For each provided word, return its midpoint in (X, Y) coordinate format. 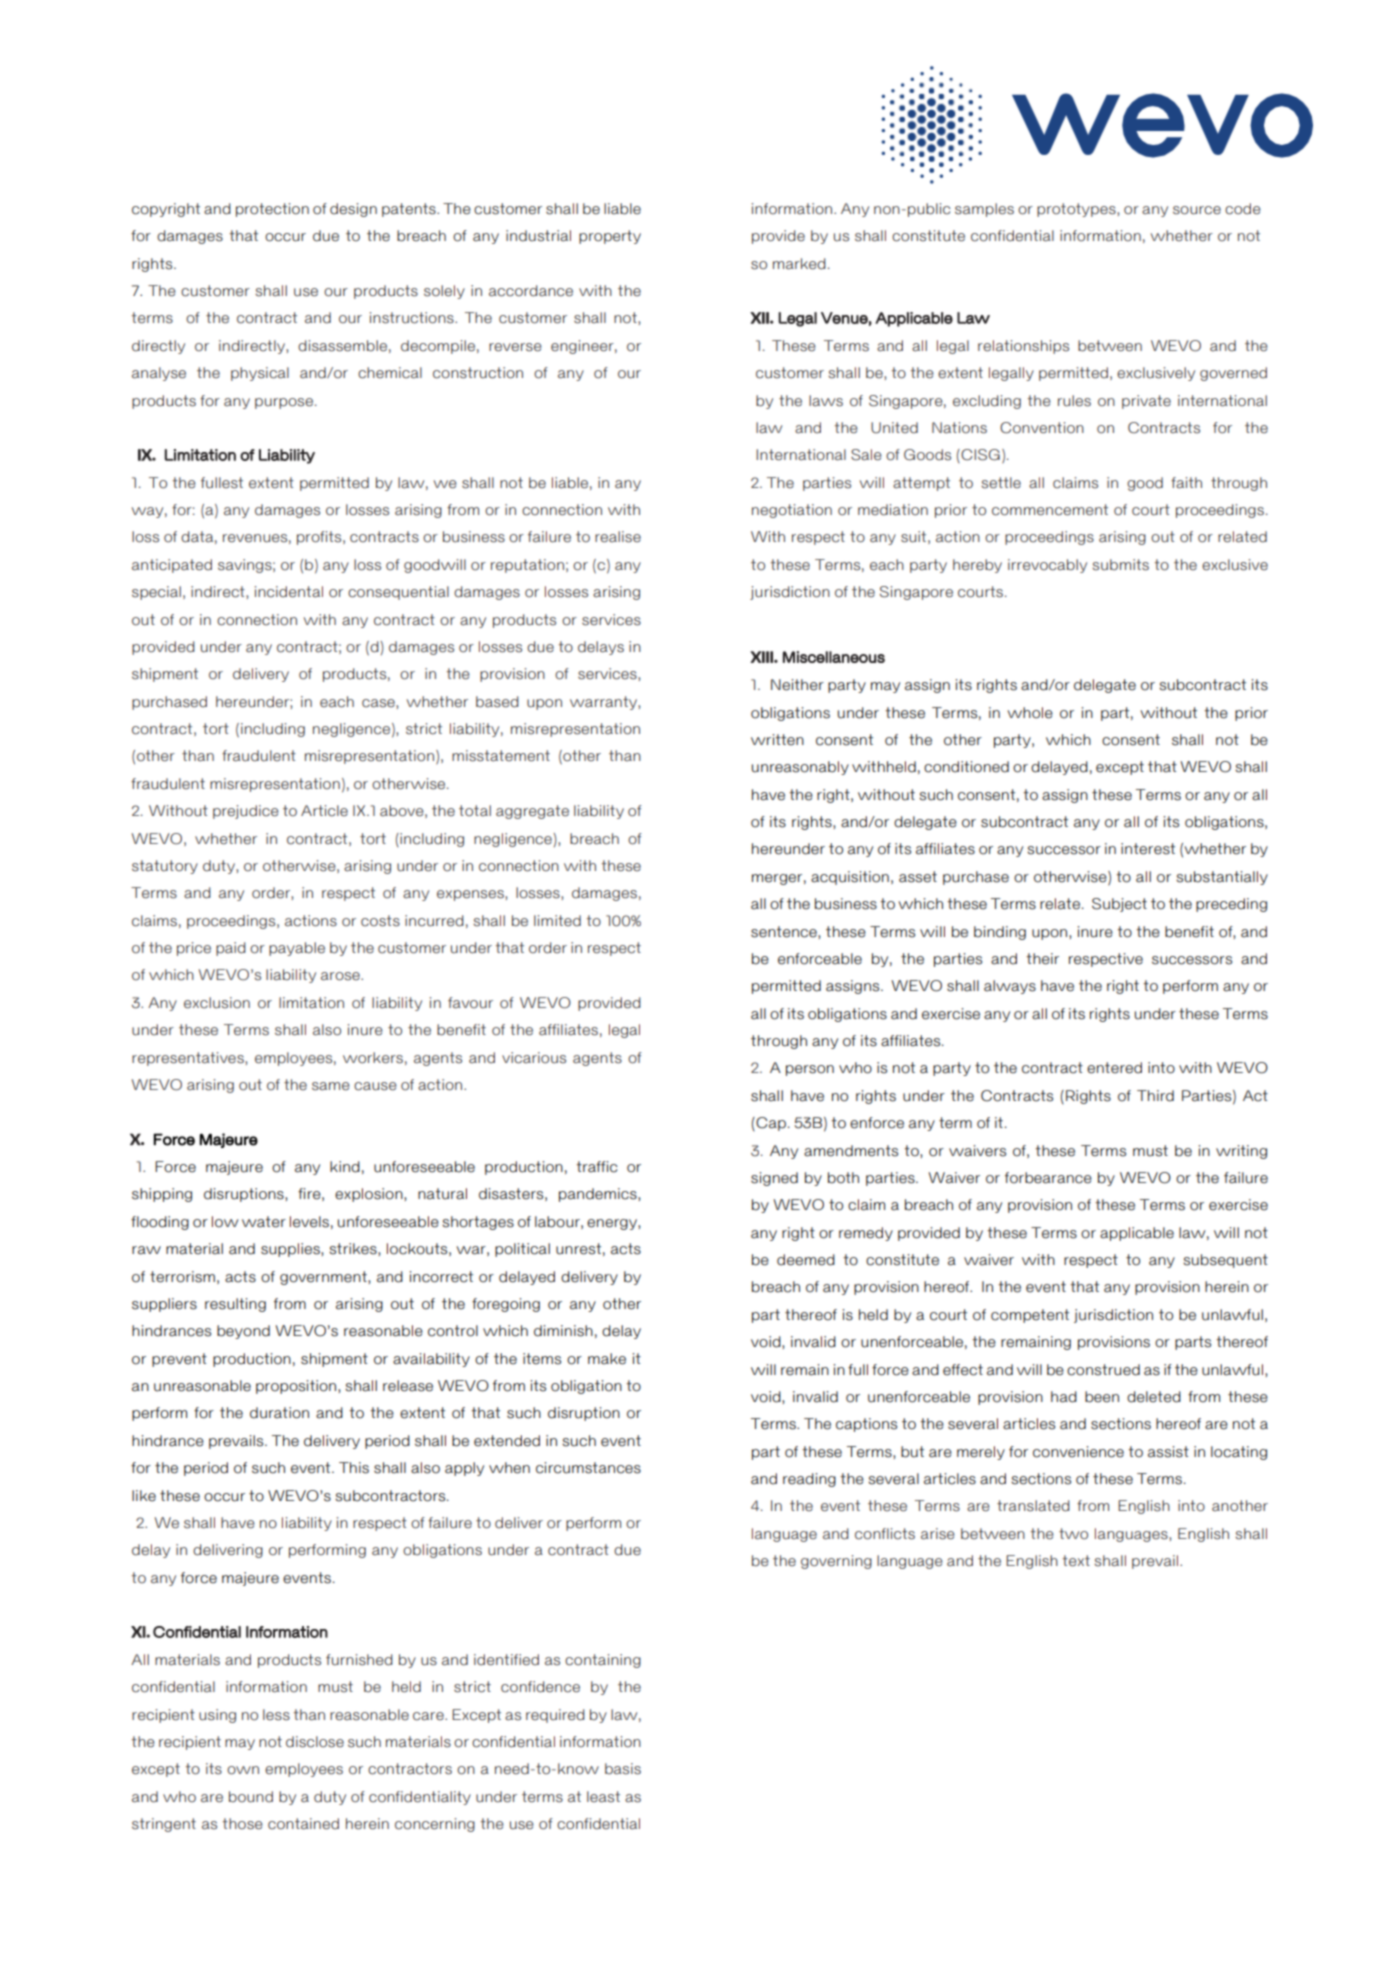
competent (1030, 1316)
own (243, 1770)
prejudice (246, 812)
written (777, 740)
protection (272, 210)
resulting (235, 1305)
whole (1030, 713)
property (610, 237)
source (1197, 210)
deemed (806, 1260)
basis (623, 1769)
